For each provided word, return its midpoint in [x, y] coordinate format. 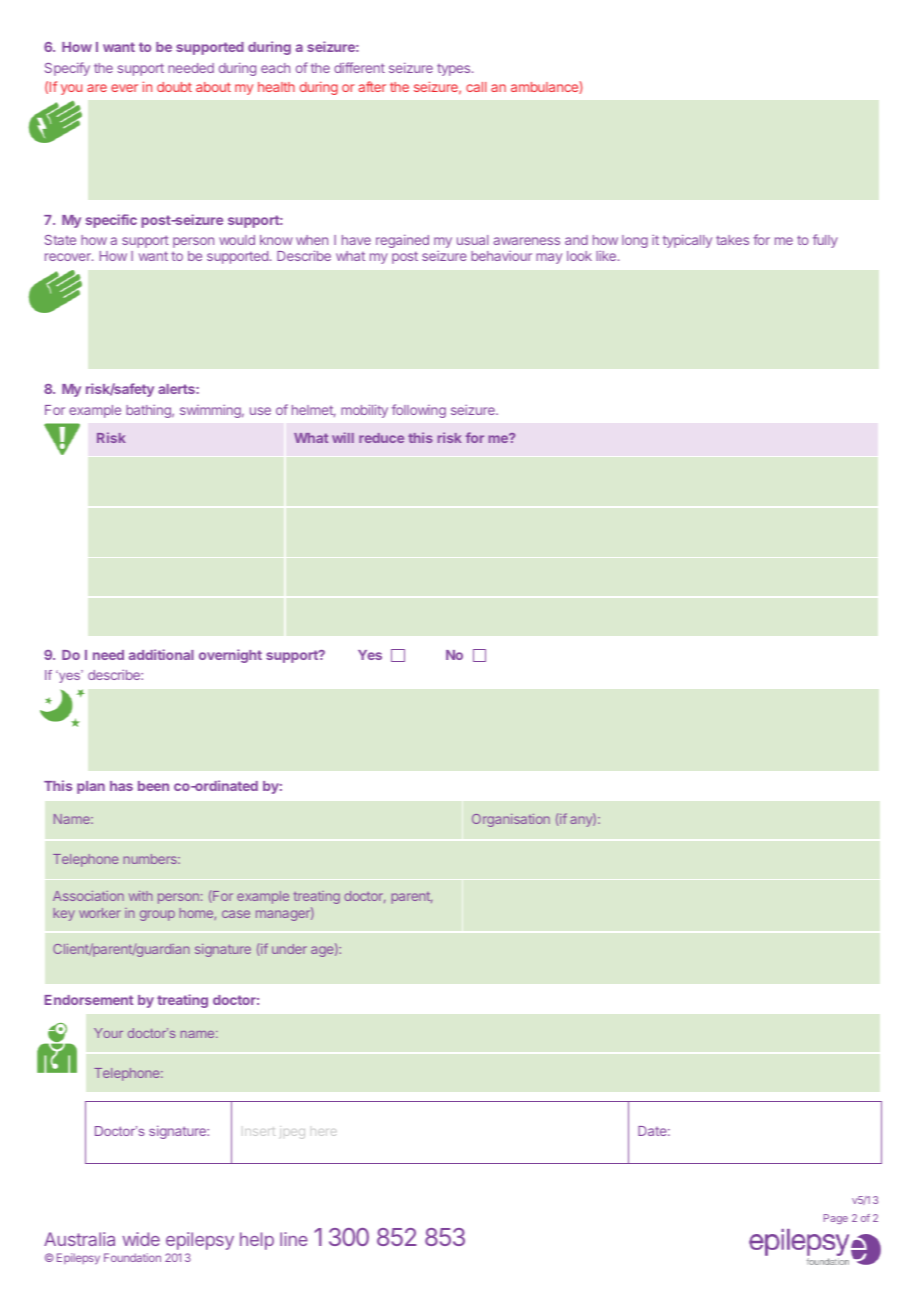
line [294, 1239]
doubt [174, 87]
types [455, 70]
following [419, 411]
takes [732, 240]
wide [141, 1239]
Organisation [511, 820]
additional [161, 654]
